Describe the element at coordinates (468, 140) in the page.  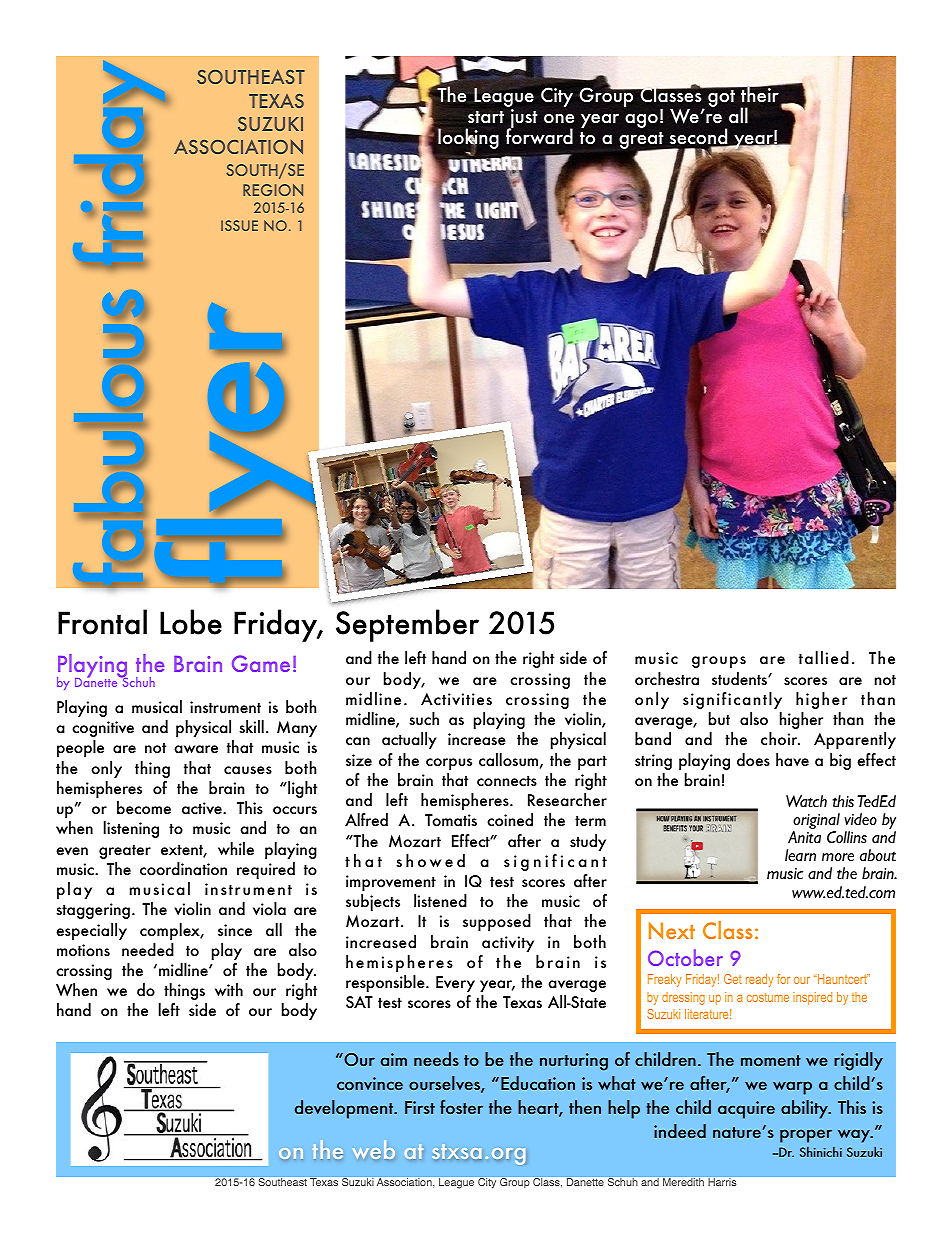
I see `looking` at that location.
